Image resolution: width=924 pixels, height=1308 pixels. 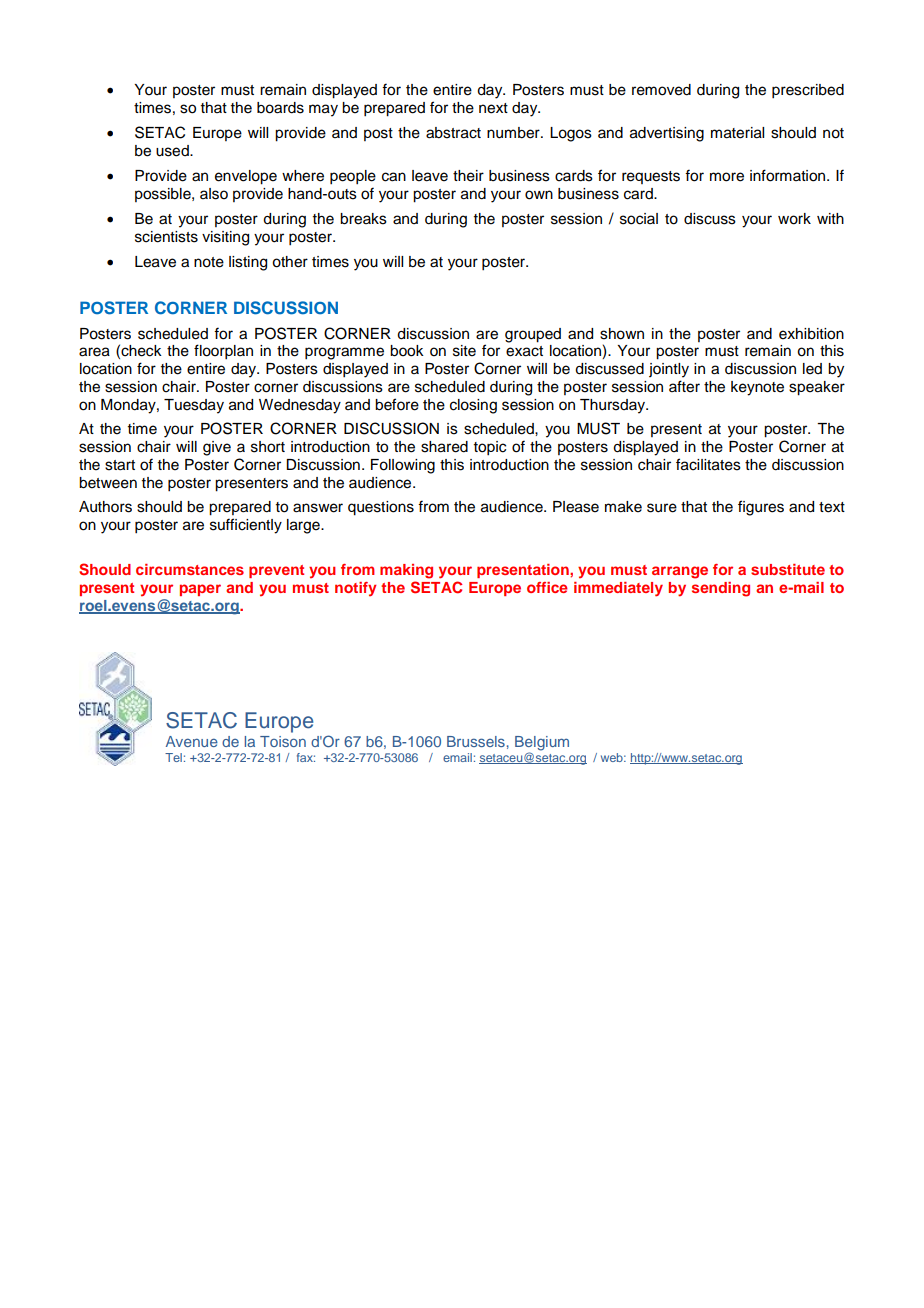 What do you see at coordinates (173, 151) in the image?
I see `used` at bounding box center [173, 151].
